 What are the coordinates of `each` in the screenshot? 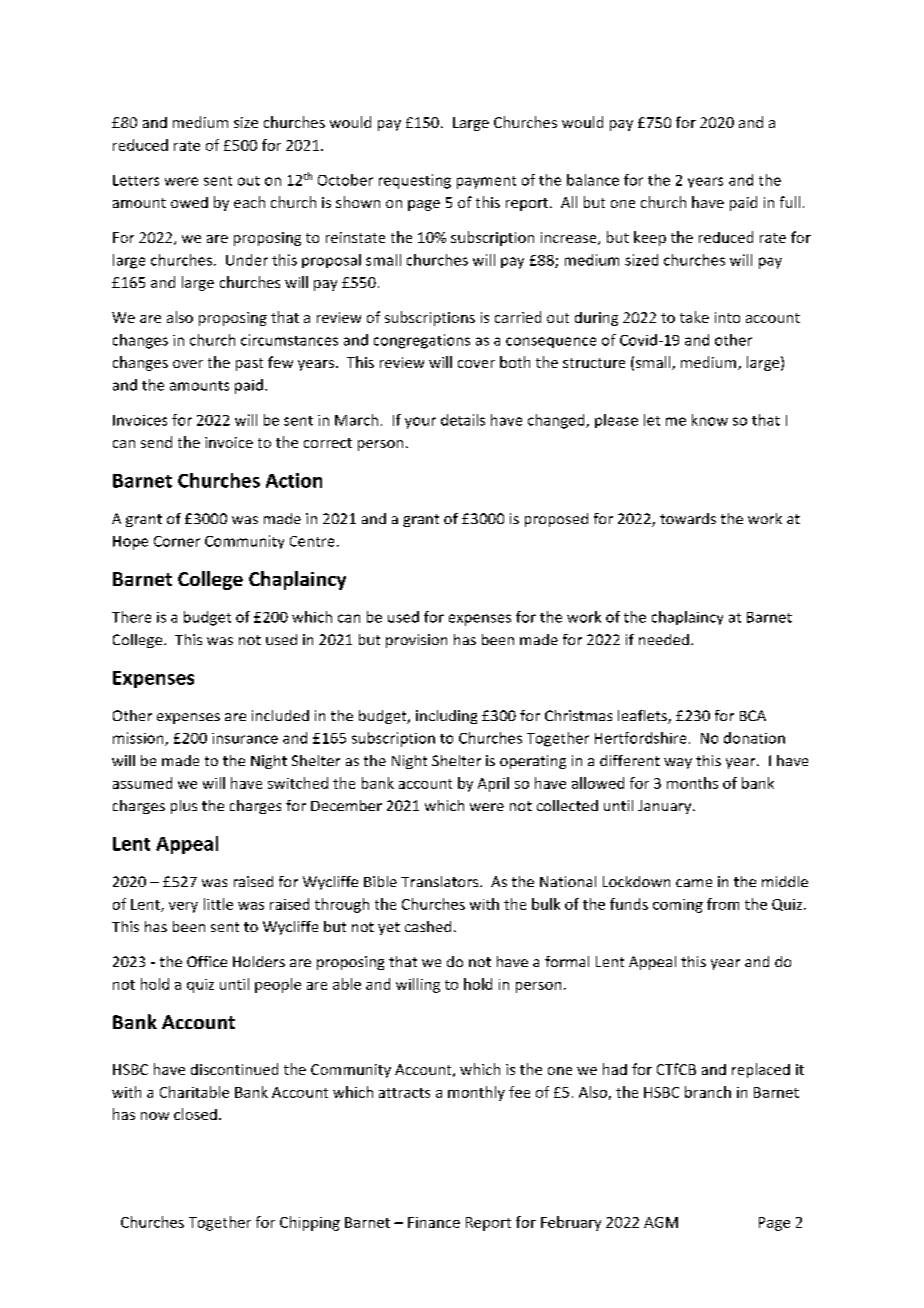 It's located at (249, 202).
